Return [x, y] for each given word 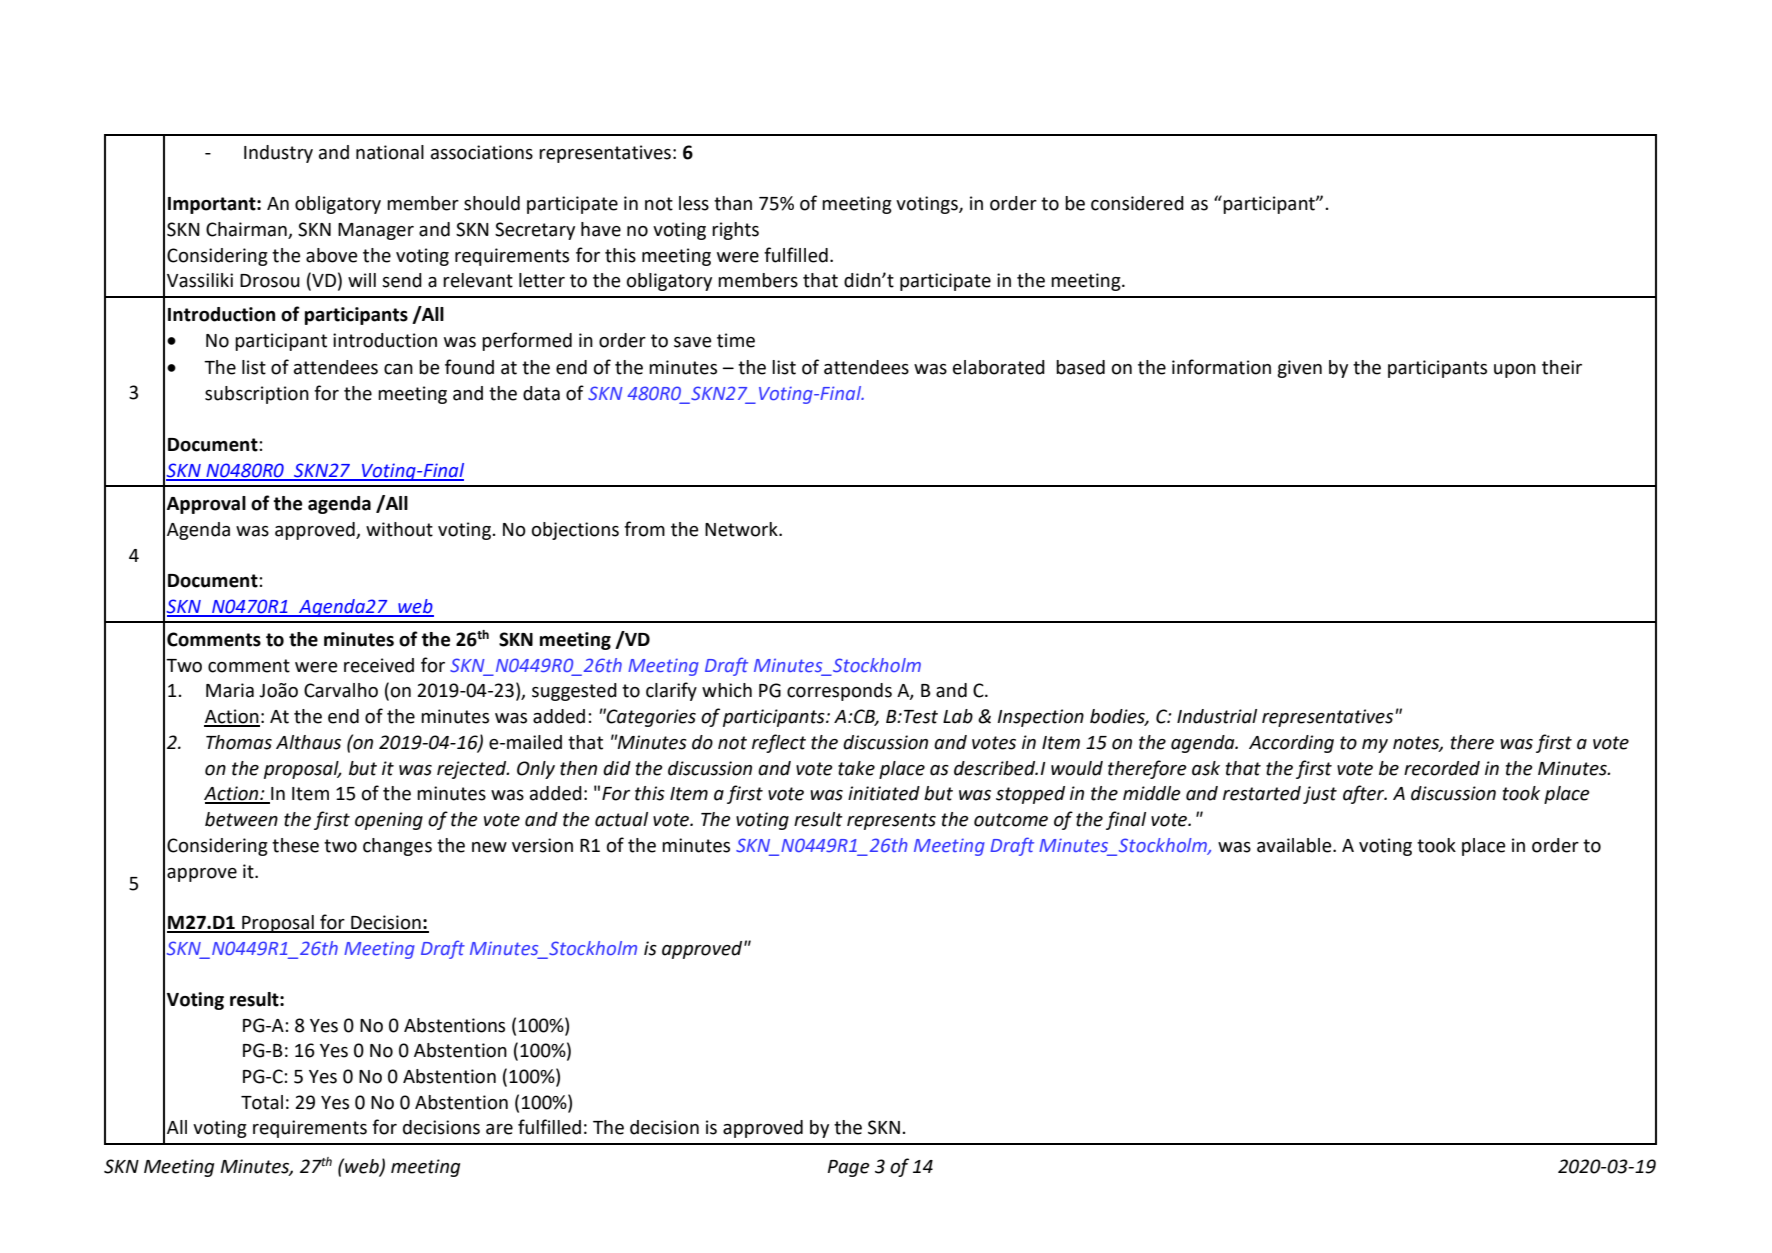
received [379, 665]
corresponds [839, 692]
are [499, 1129]
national [390, 152]
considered [1137, 203]
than [733, 203]
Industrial [1217, 716]
